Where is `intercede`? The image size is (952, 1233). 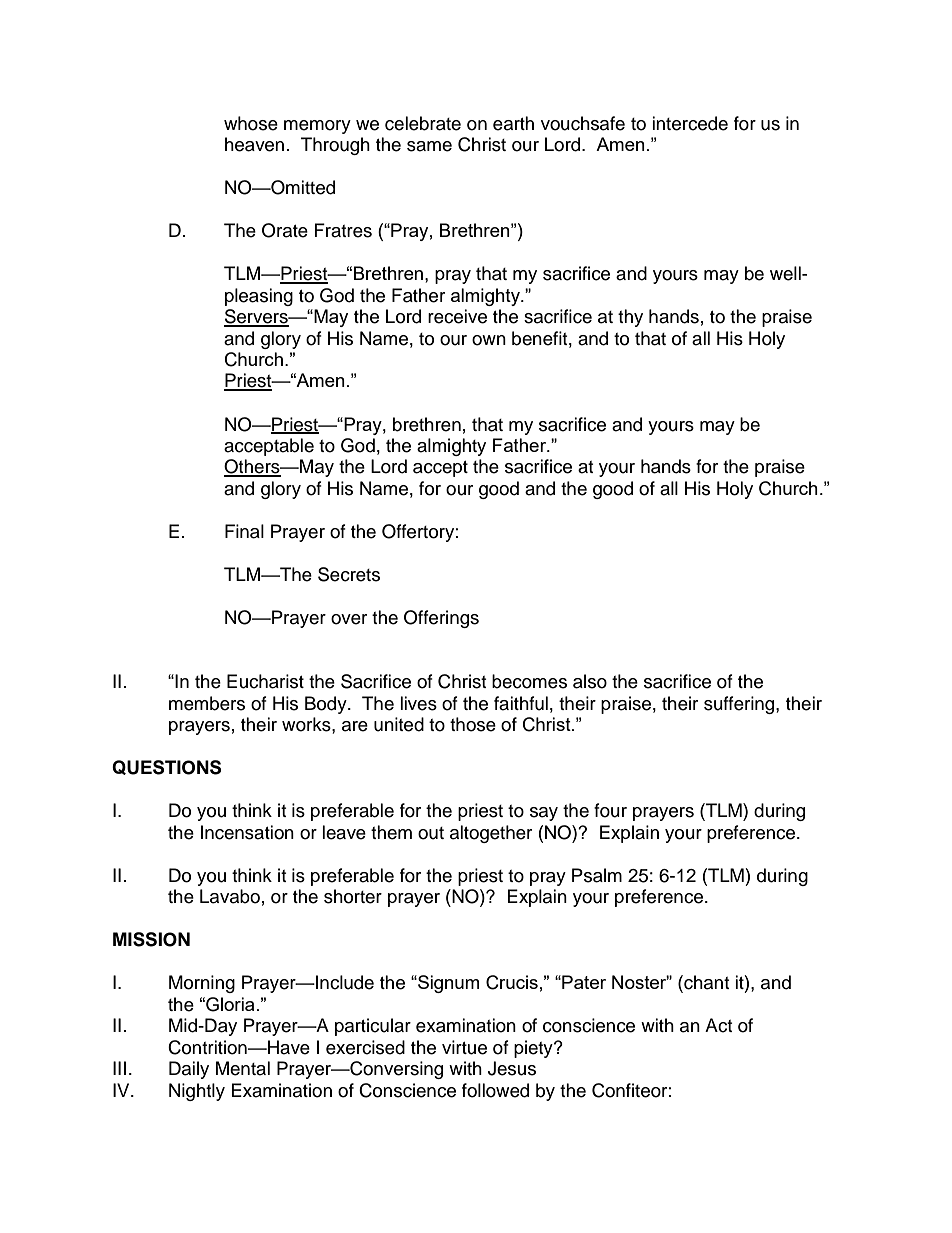 intercede is located at coordinates (690, 123).
